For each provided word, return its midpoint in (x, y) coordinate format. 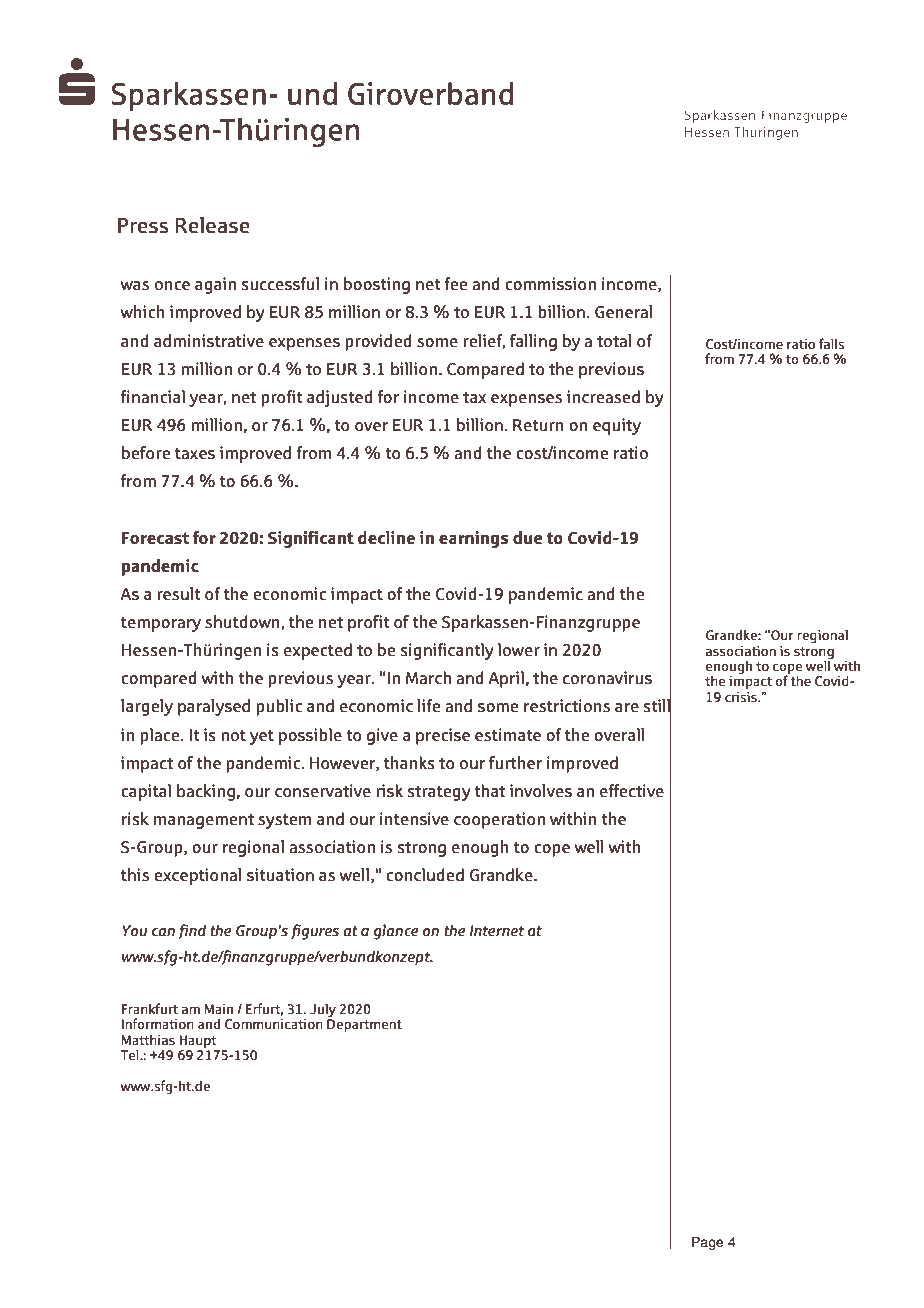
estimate (508, 735)
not (233, 736)
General (624, 312)
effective (632, 791)
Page (708, 1243)
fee (455, 284)
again (215, 285)
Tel (131, 1055)
